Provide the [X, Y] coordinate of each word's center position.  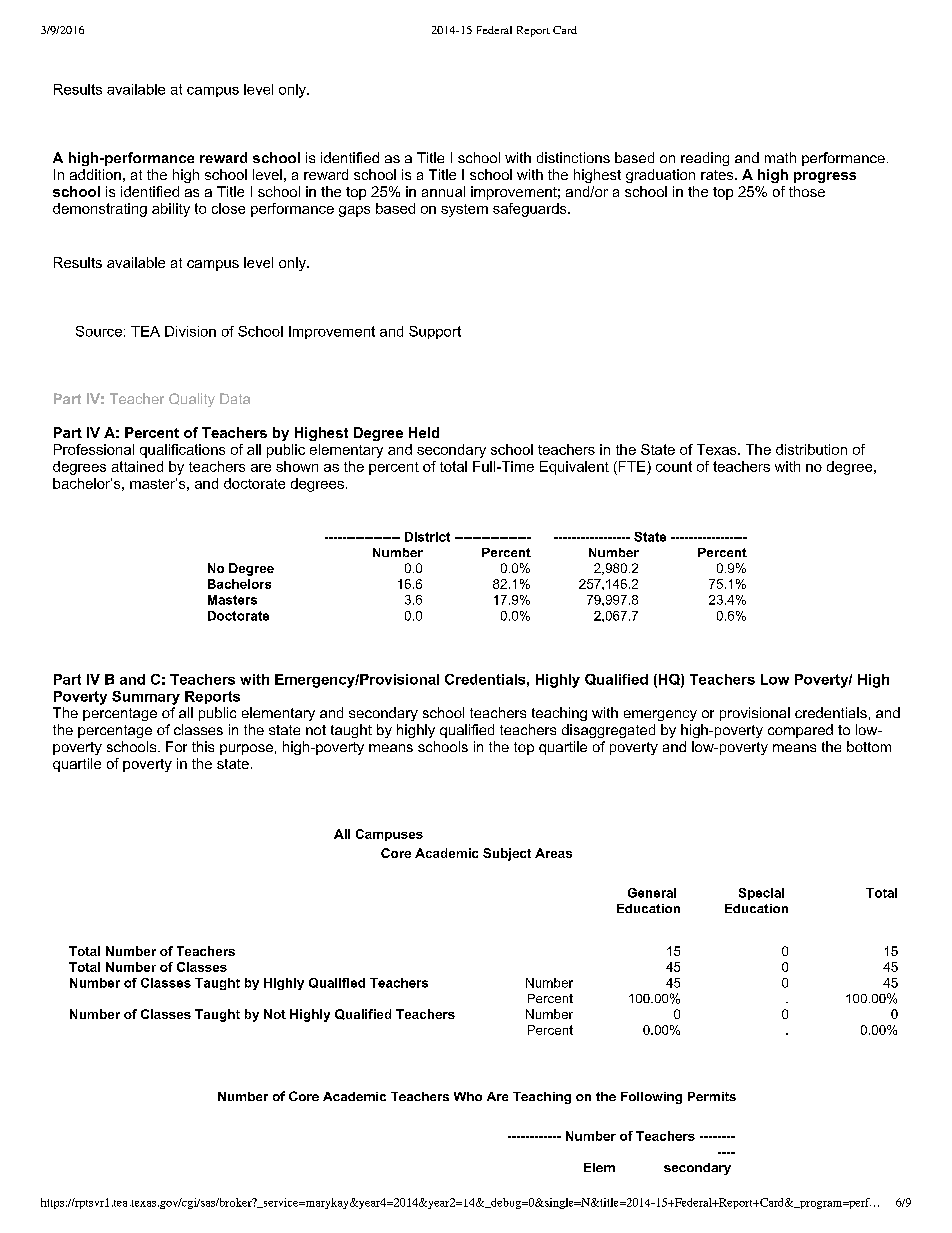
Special [761, 894]
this [203, 746]
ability [171, 210]
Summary [146, 698]
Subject [507, 854]
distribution [811, 449]
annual [443, 191]
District [427, 537]
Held [424, 432]
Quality [192, 400]
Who [468, 1096]
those [807, 191]
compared [800, 731]
